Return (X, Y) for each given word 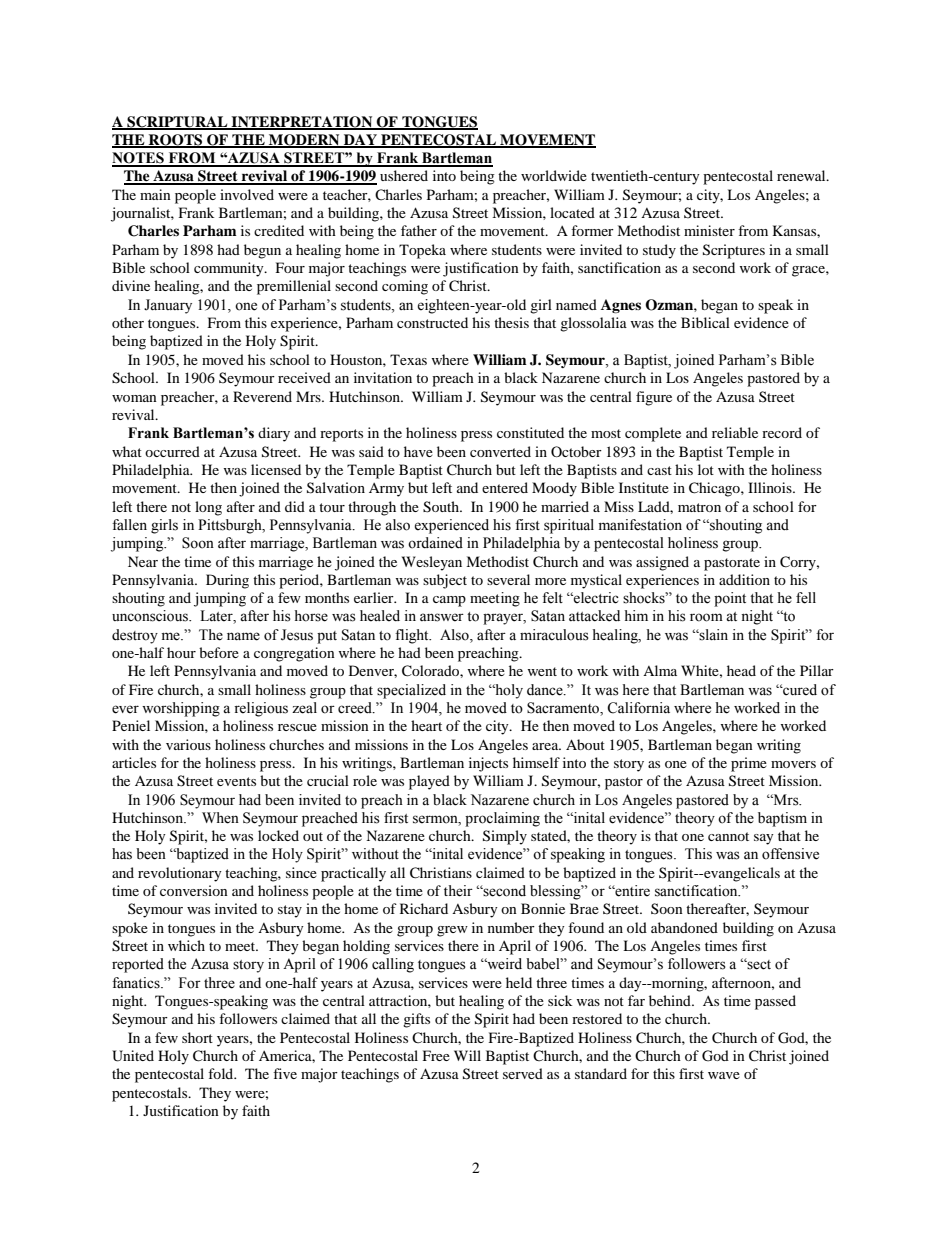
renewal (802, 175)
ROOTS (176, 141)
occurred (172, 451)
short (197, 1037)
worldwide (554, 175)
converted (500, 451)
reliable (735, 432)
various (188, 744)
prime (749, 764)
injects (488, 764)
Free (436, 1055)
